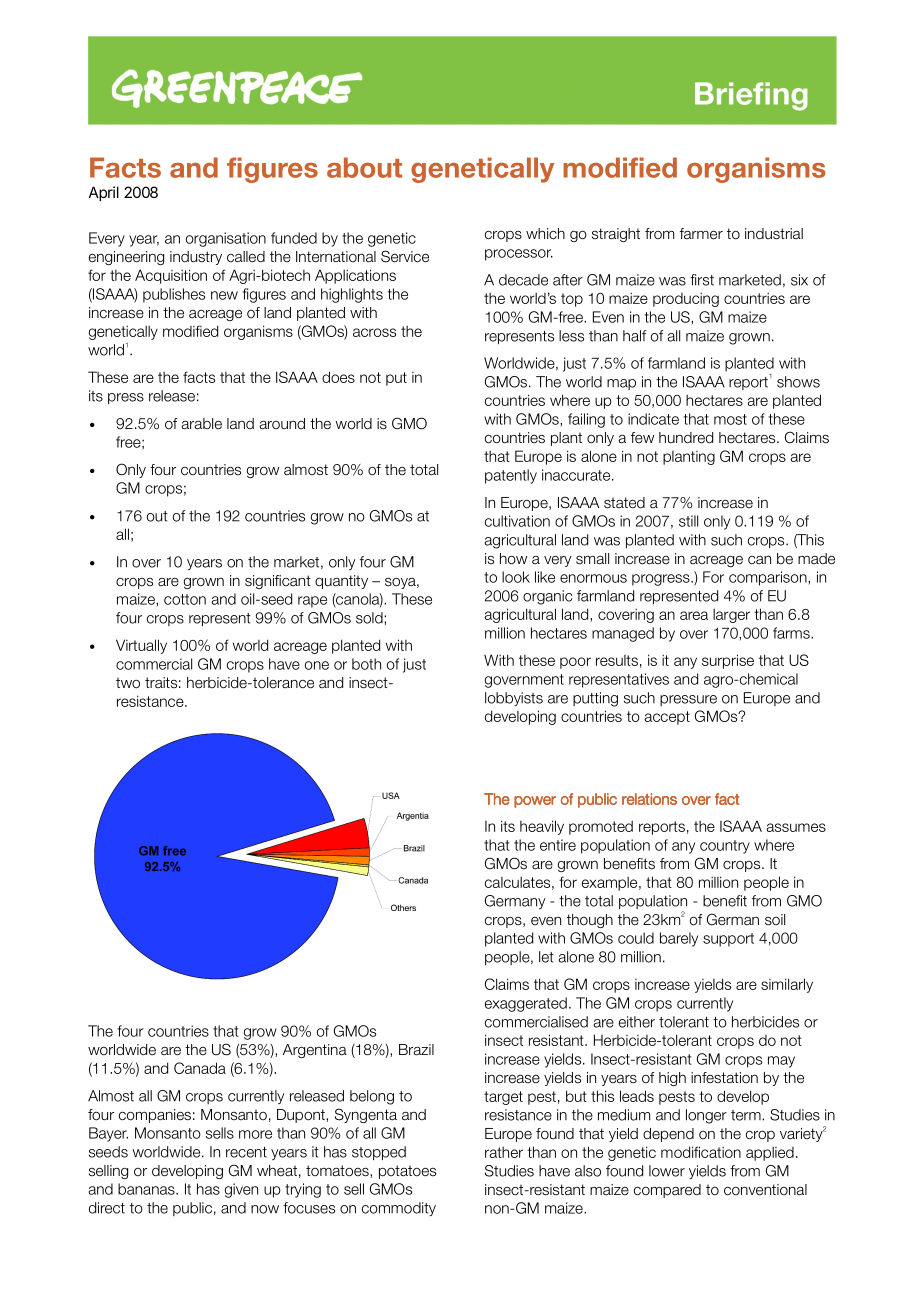 This document has width=924, height=1308. I want to click on two, so click(128, 683).
